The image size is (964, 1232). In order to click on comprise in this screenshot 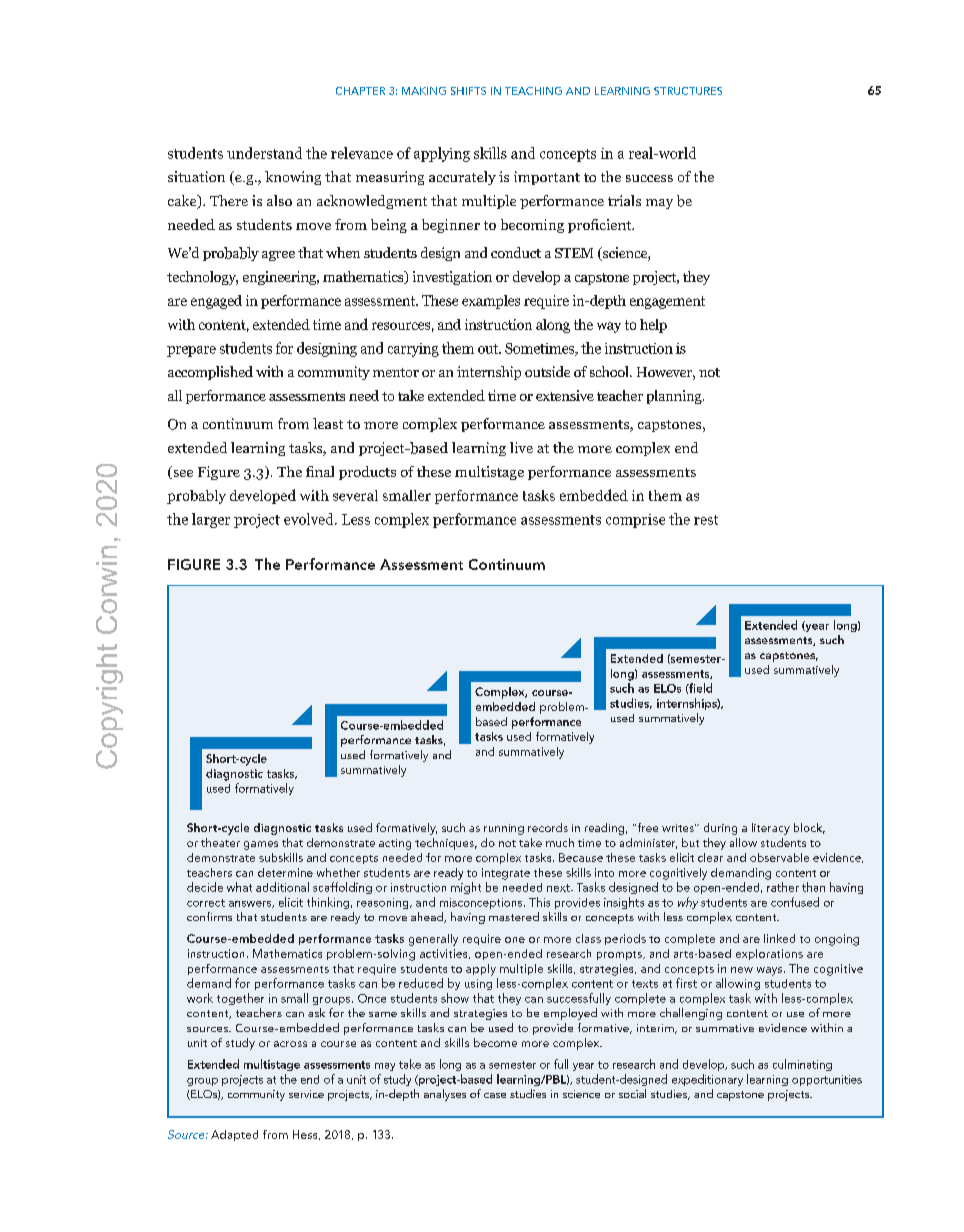, I will do `click(635, 521)`.
